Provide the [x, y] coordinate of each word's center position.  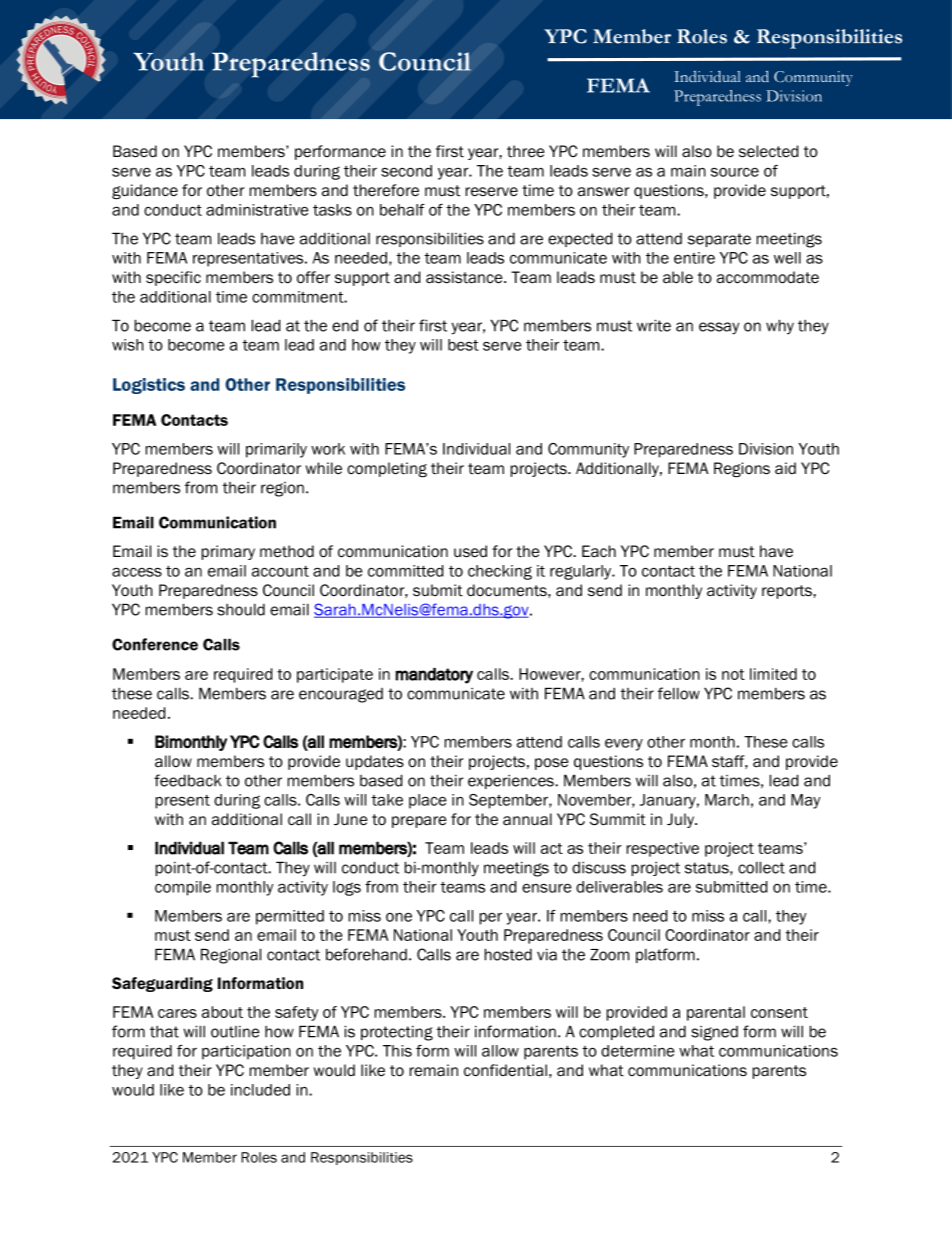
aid [785, 468]
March [727, 800]
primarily [276, 450]
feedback [187, 780]
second [406, 171]
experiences [512, 782]
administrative [257, 210]
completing [387, 470]
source [735, 172]
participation [246, 1052]
